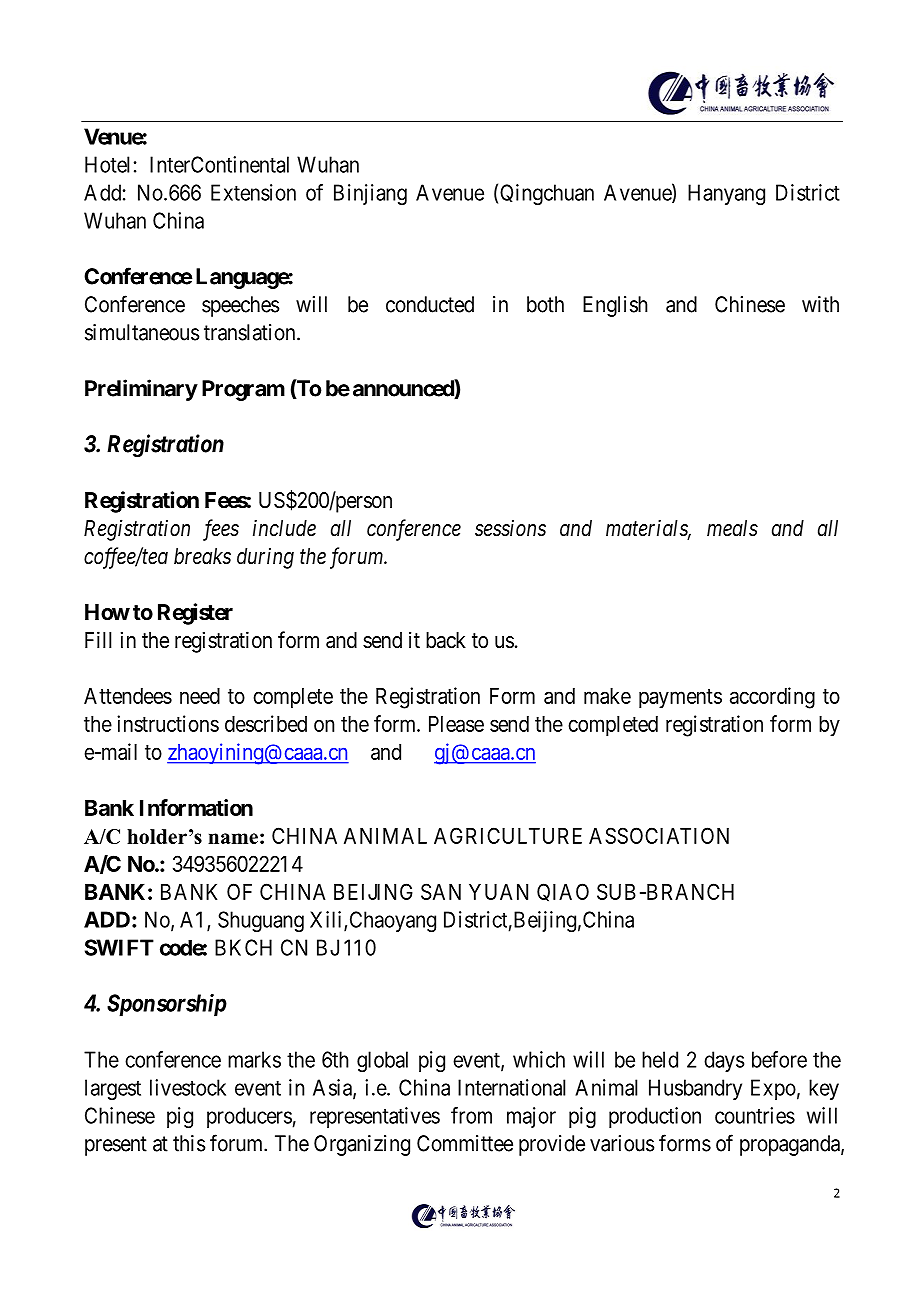  Describe the element at coordinates (508, 835) in the screenshot. I see `AGRICULTURE` at that location.
